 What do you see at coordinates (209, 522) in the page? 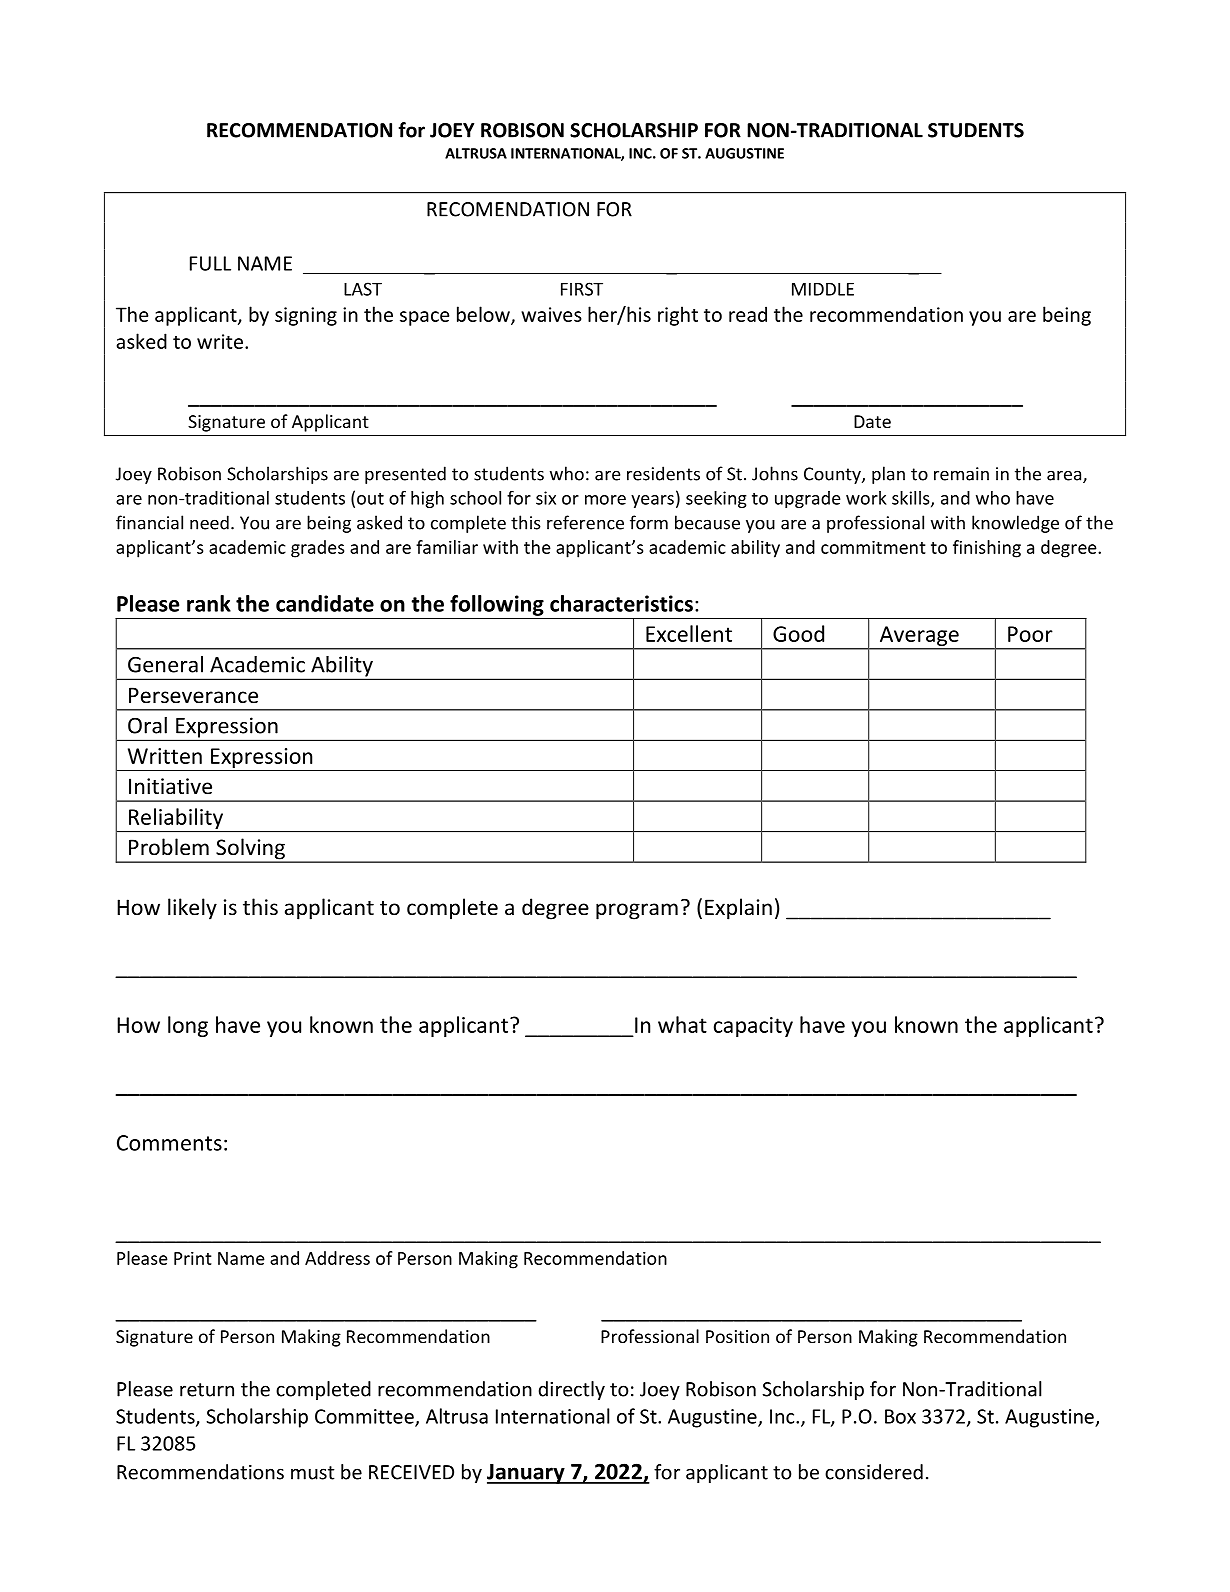
I see `need` at bounding box center [209, 522].
